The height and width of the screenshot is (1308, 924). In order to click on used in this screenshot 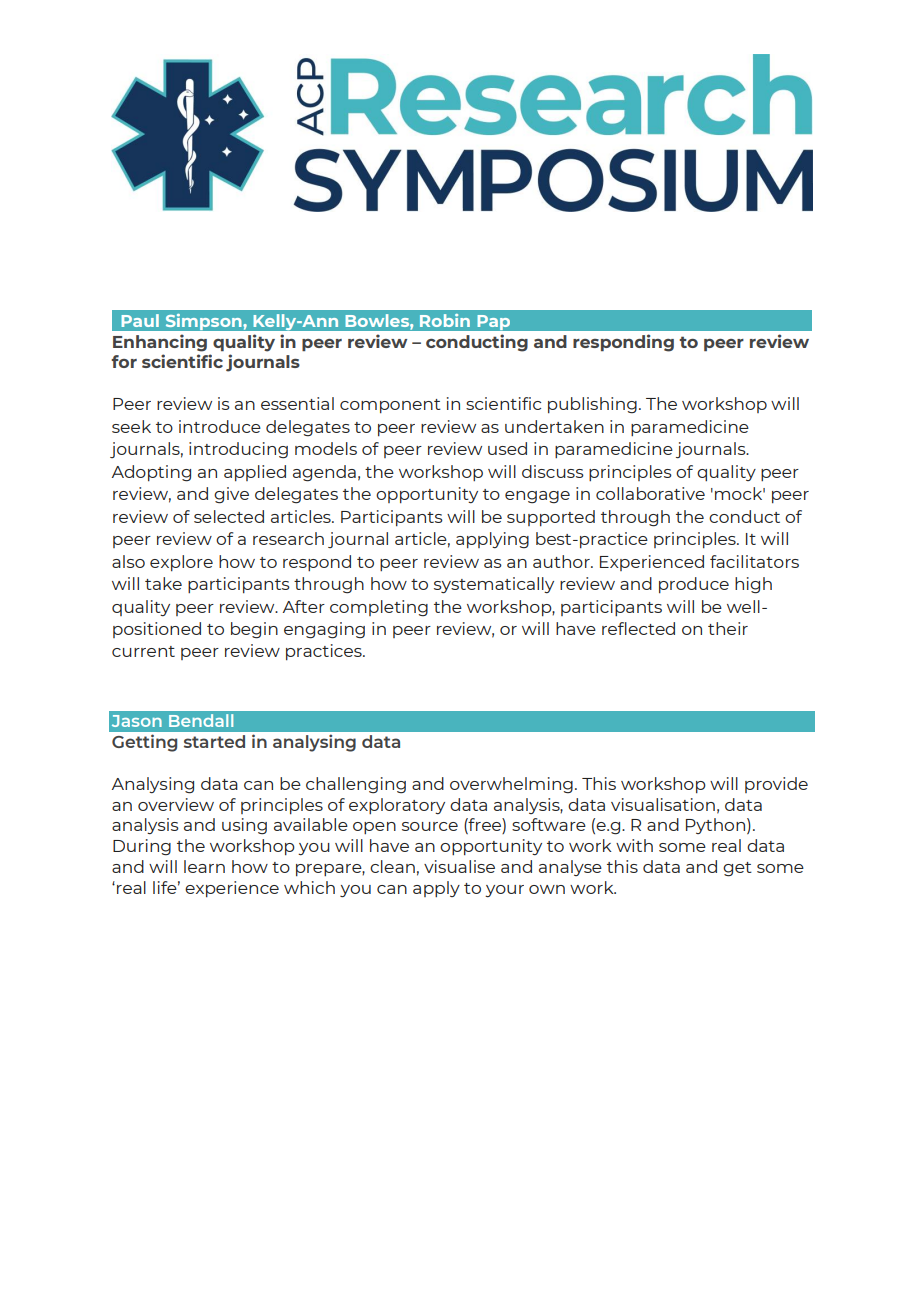, I will do `click(507, 448)`.
